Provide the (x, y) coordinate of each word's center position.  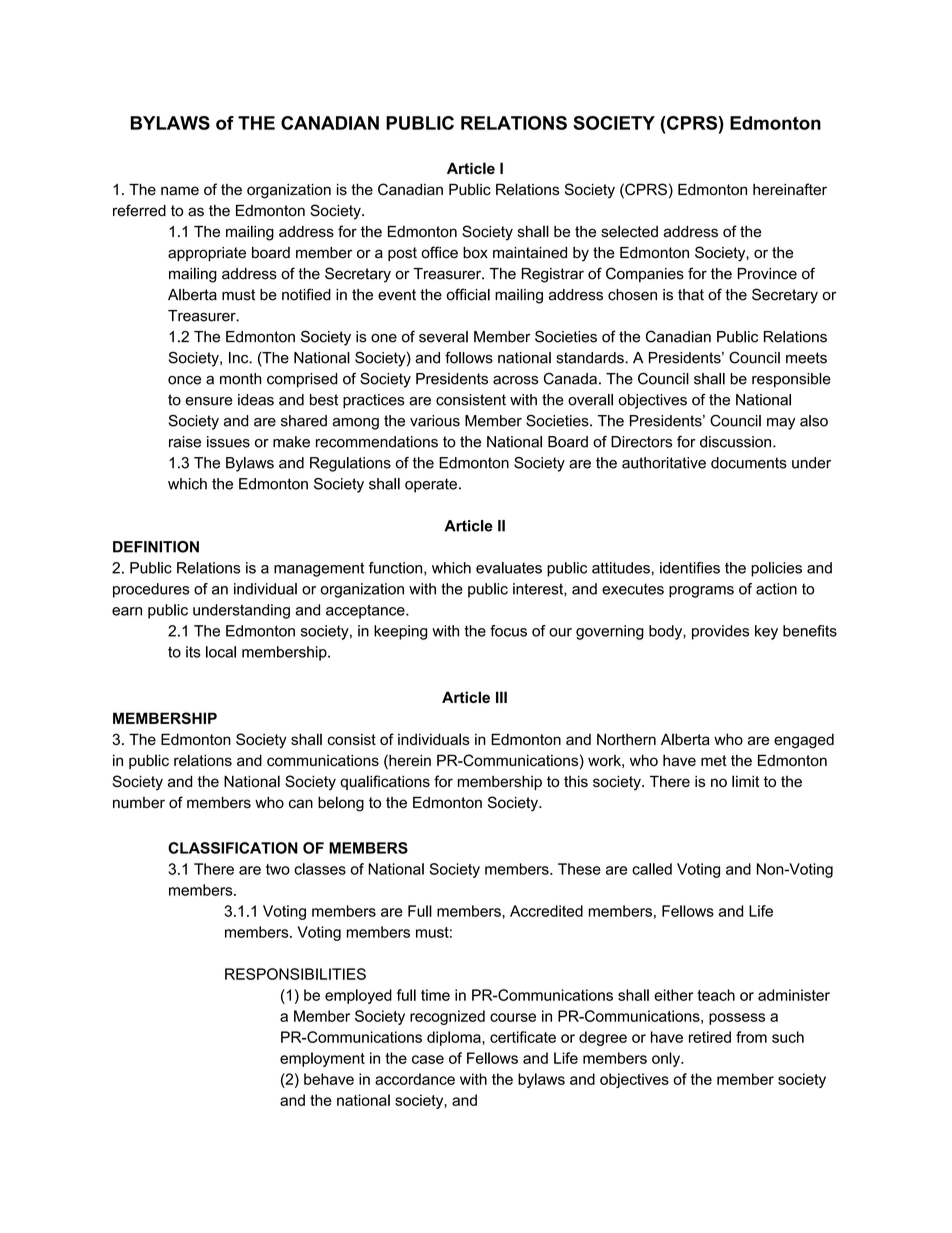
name (180, 191)
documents (749, 463)
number (139, 803)
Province (767, 274)
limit (745, 781)
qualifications (385, 782)
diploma (455, 1038)
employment (322, 1059)
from (751, 1037)
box (475, 253)
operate (431, 485)
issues (228, 442)
